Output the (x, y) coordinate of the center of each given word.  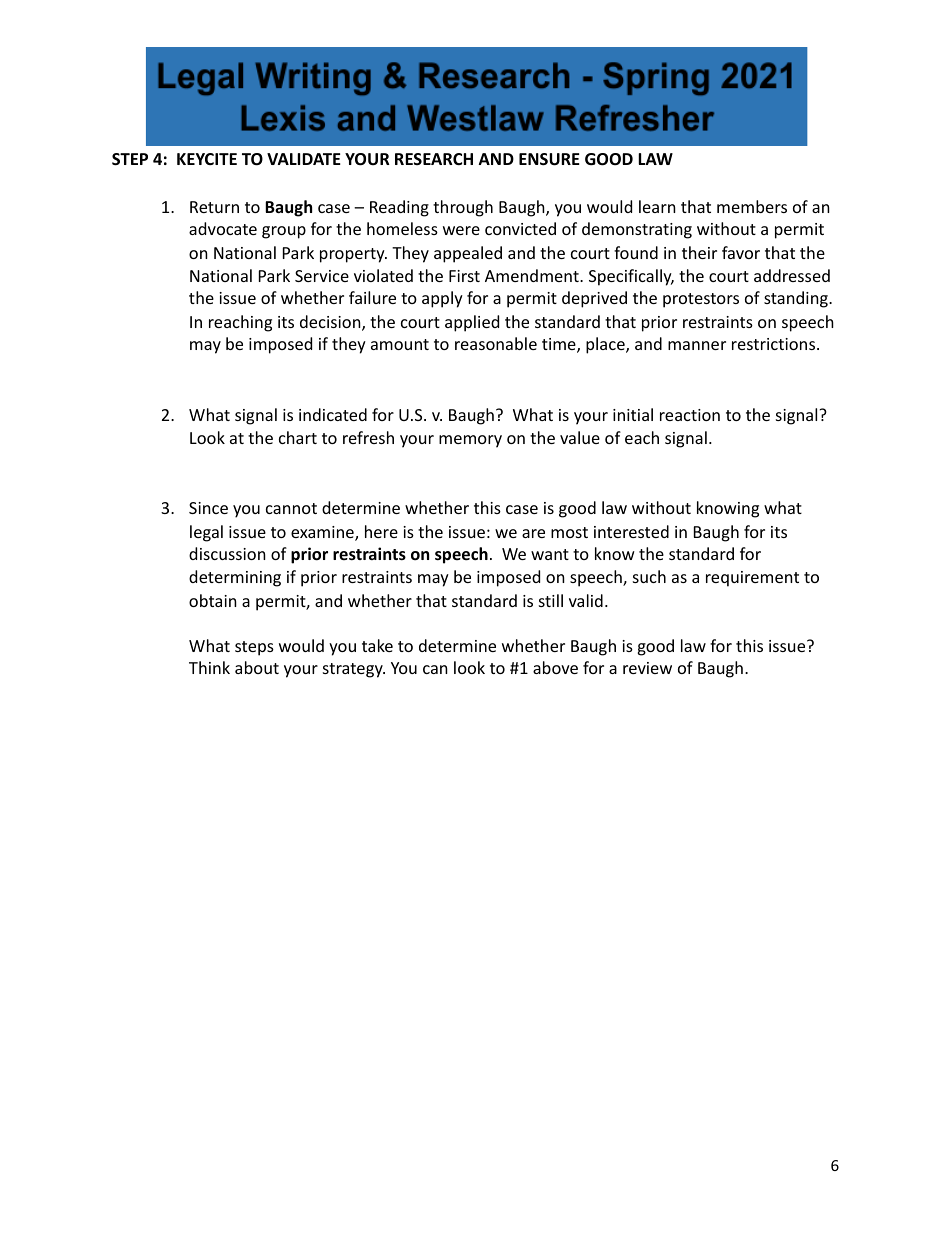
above (555, 667)
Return (214, 207)
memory (470, 441)
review (647, 668)
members (752, 206)
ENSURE (549, 159)
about (257, 667)
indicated (333, 414)
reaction (690, 415)
